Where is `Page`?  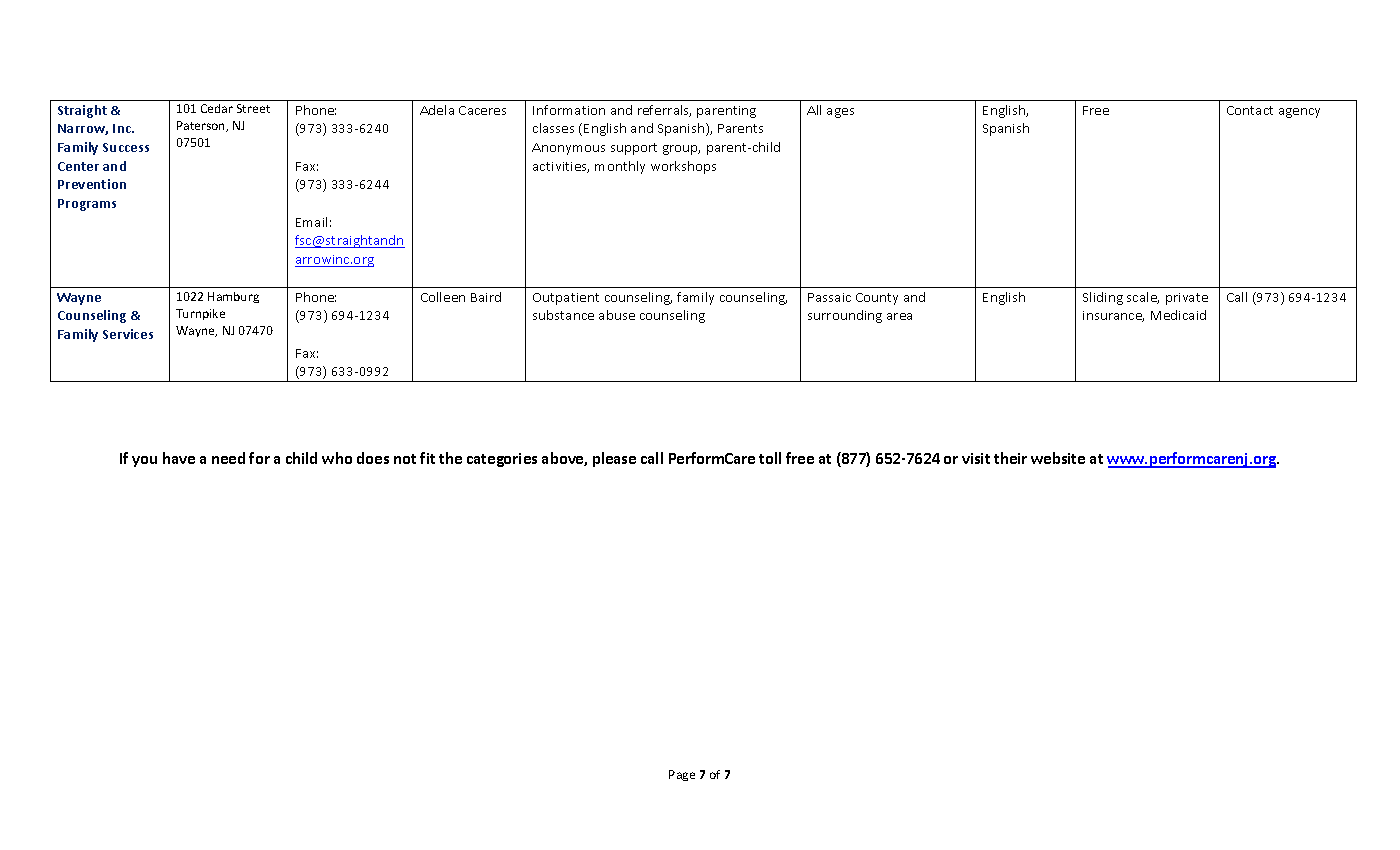 Page is located at coordinates (682, 775).
